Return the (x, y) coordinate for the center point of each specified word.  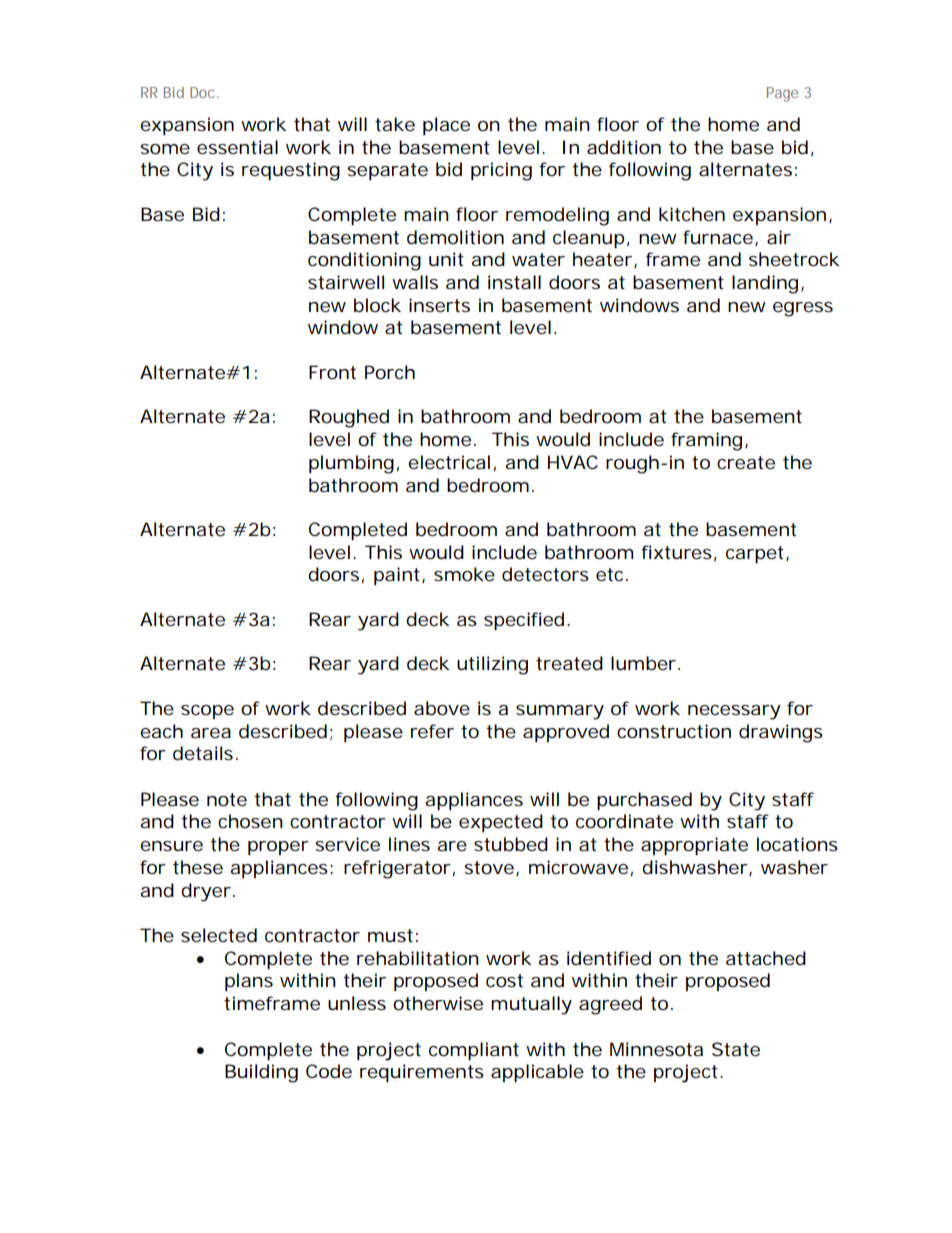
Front (332, 372)
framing (706, 441)
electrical (449, 462)
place (446, 126)
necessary (734, 712)
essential (237, 147)
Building (261, 1073)
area (211, 733)
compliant (474, 1051)
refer (432, 731)
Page (782, 94)
